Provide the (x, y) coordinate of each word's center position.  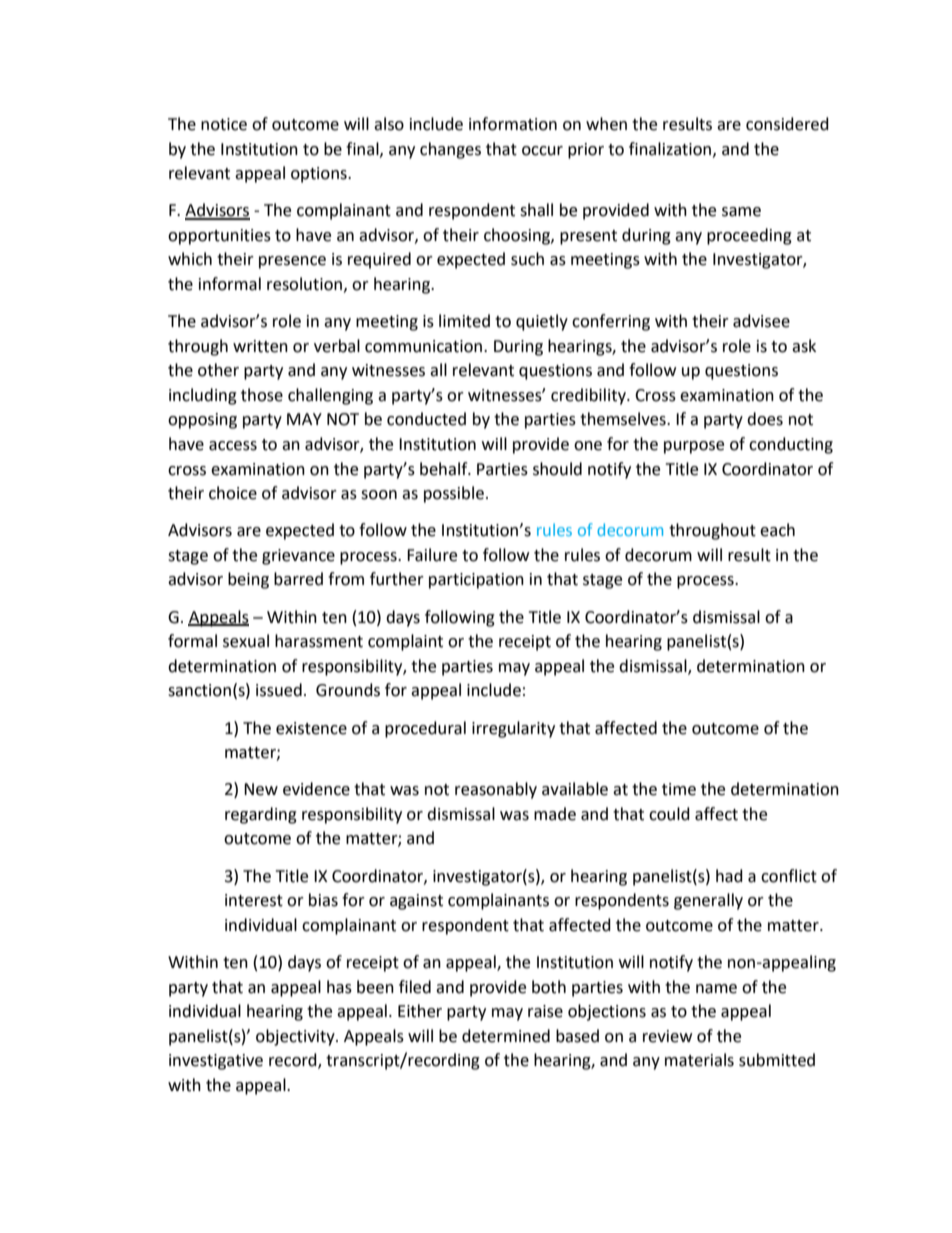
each (777, 530)
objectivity (296, 1037)
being (248, 580)
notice (224, 124)
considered (787, 124)
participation (476, 581)
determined (506, 1036)
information (513, 124)
